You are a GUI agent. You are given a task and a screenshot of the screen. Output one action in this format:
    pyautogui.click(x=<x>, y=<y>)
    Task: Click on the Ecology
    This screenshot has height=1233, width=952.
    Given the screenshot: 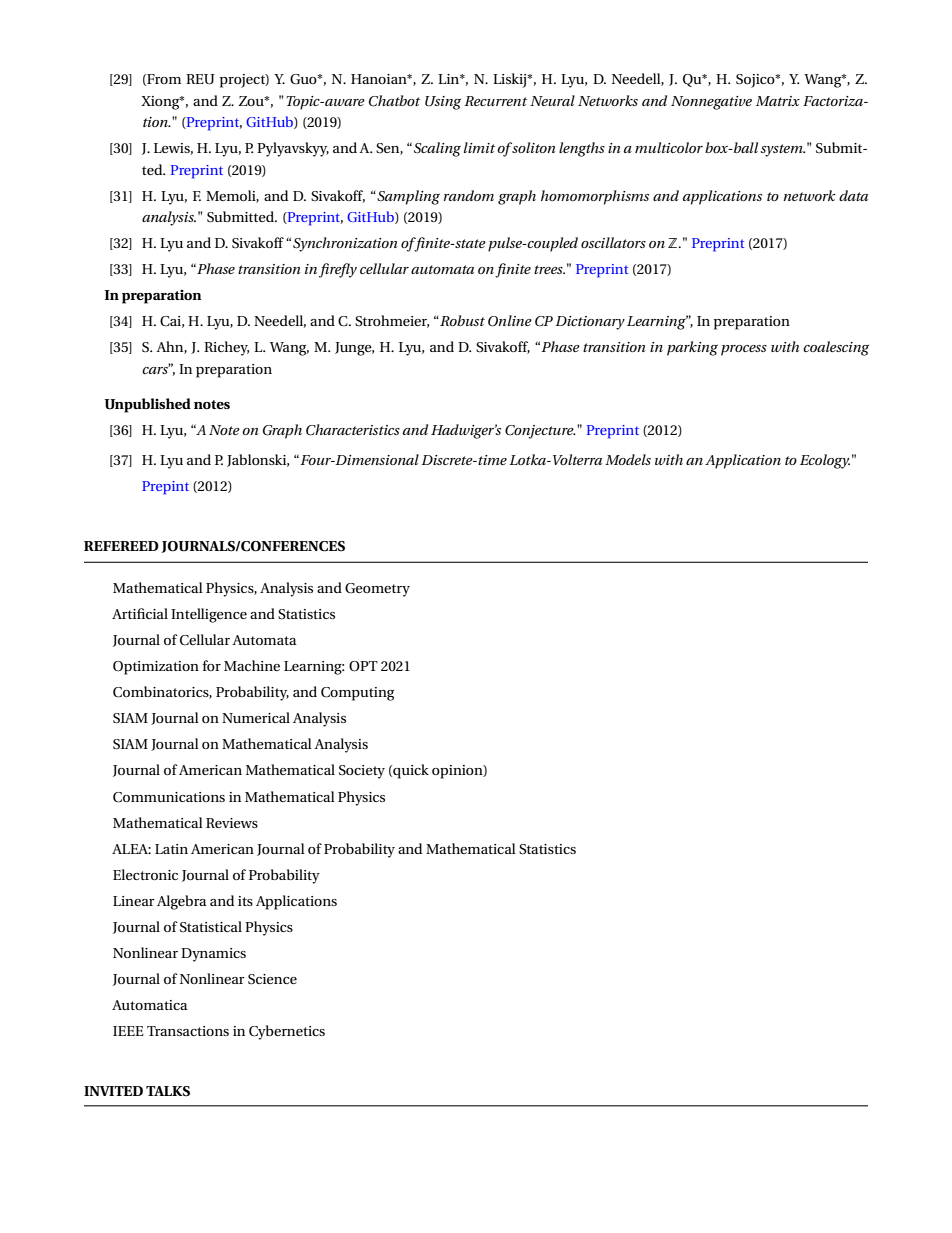 What is the action you would take?
    pyautogui.click(x=825, y=461)
